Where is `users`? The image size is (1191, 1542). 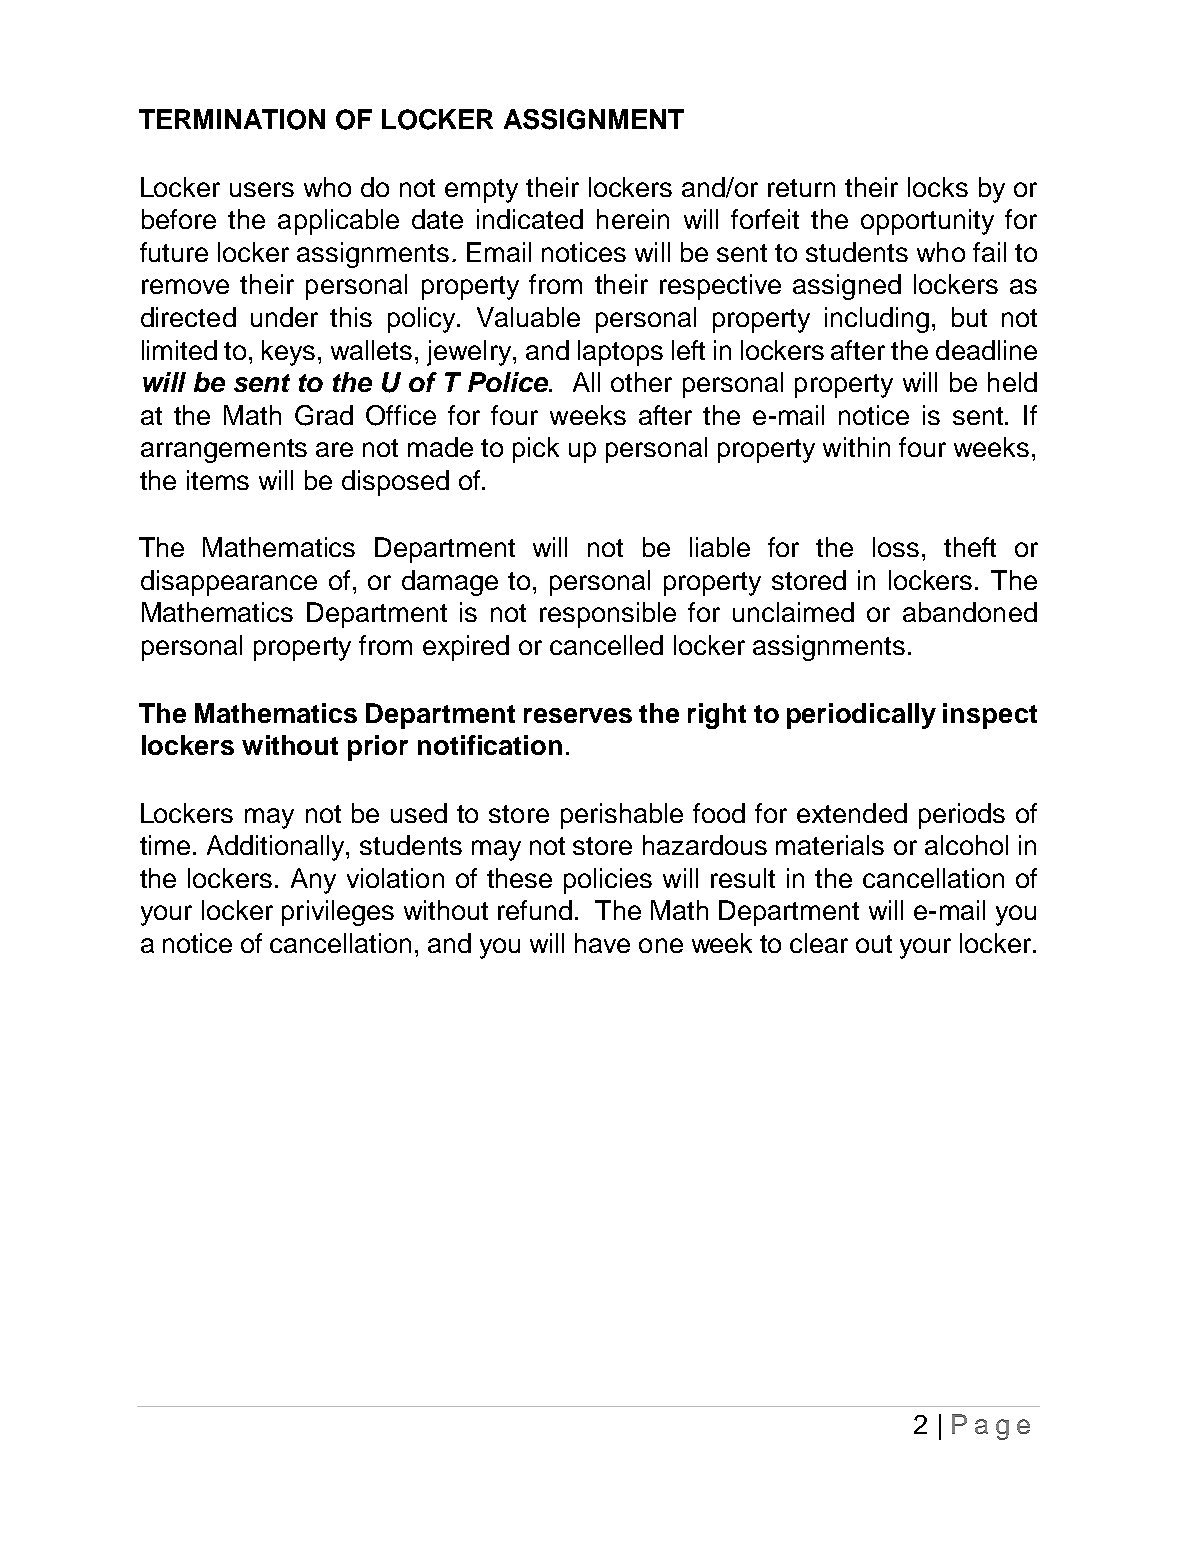 users is located at coordinates (262, 189).
